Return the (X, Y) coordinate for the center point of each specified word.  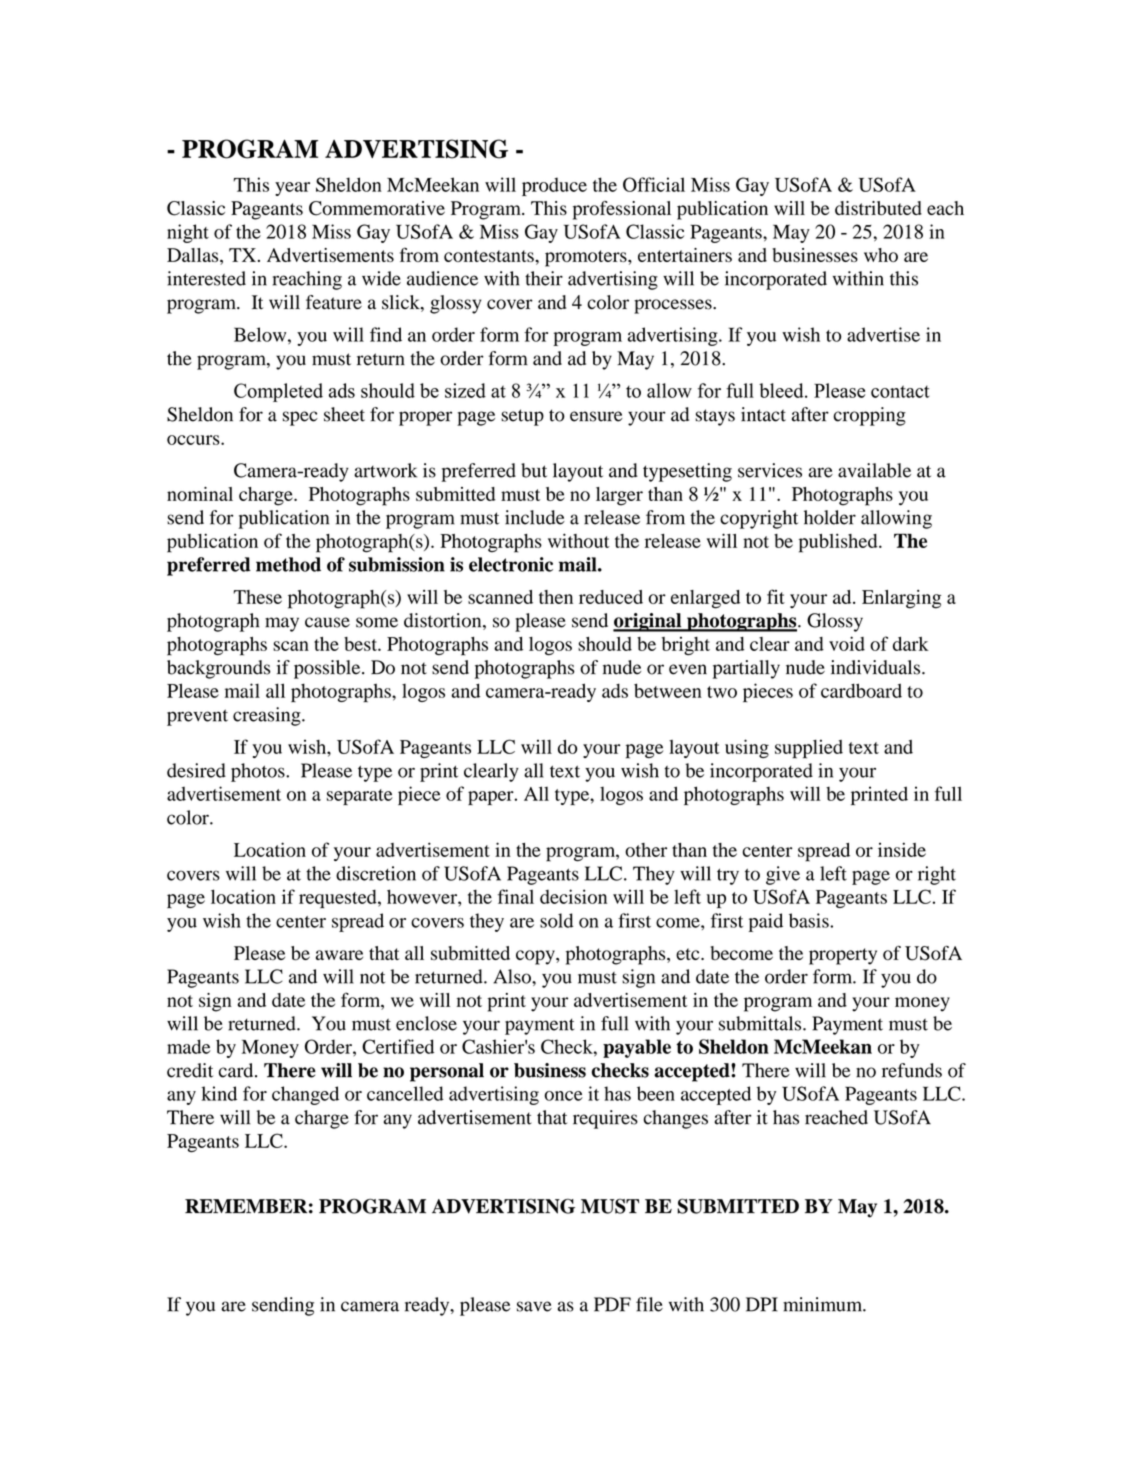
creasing (268, 716)
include (535, 517)
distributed (878, 208)
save (534, 1306)
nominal (200, 494)
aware (339, 955)
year (292, 189)
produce (554, 186)
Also (513, 976)
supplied (809, 749)
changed (305, 1095)
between (668, 690)
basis (810, 920)
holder (830, 517)
